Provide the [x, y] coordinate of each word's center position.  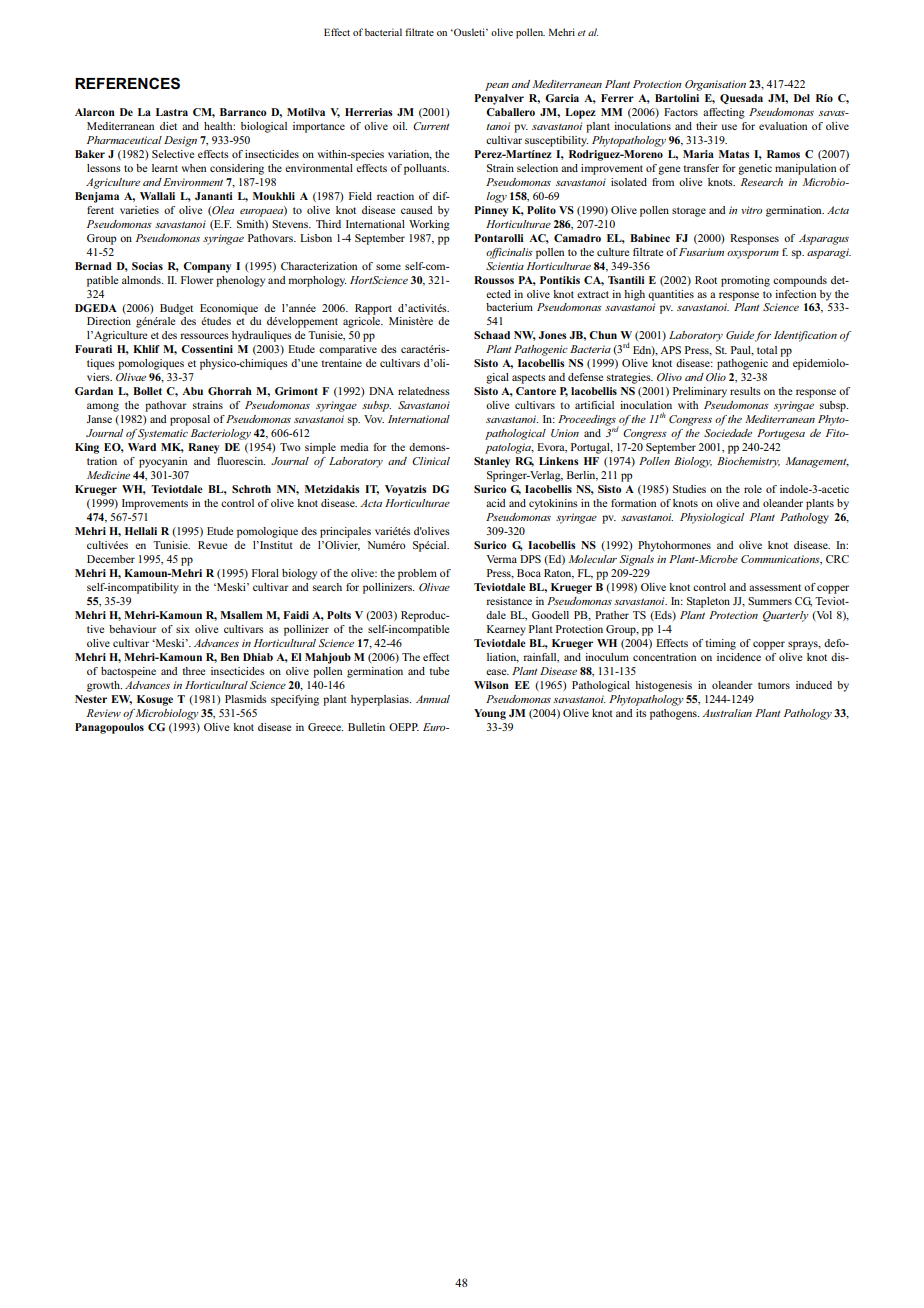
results [745, 391]
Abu [192, 391]
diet [168, 126]
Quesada [741, 99]
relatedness [424, 391]
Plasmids [246, 699]
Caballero [510, 112]
